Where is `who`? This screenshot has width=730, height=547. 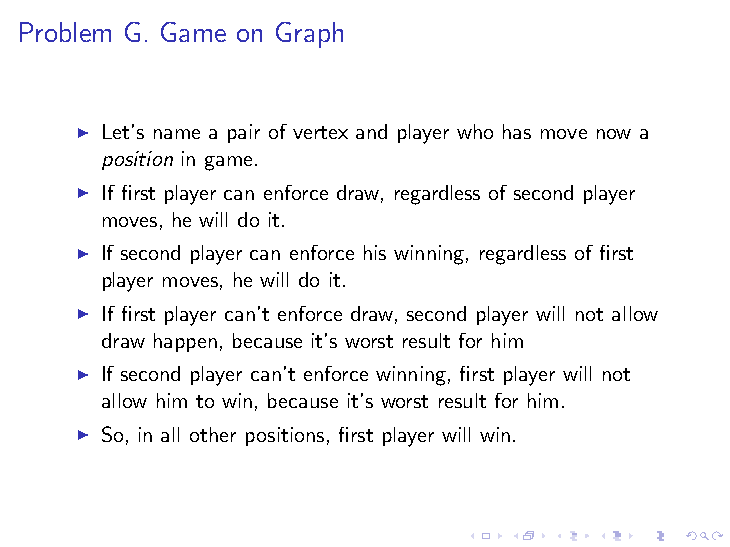 who is located at coordinates (475, 131).
